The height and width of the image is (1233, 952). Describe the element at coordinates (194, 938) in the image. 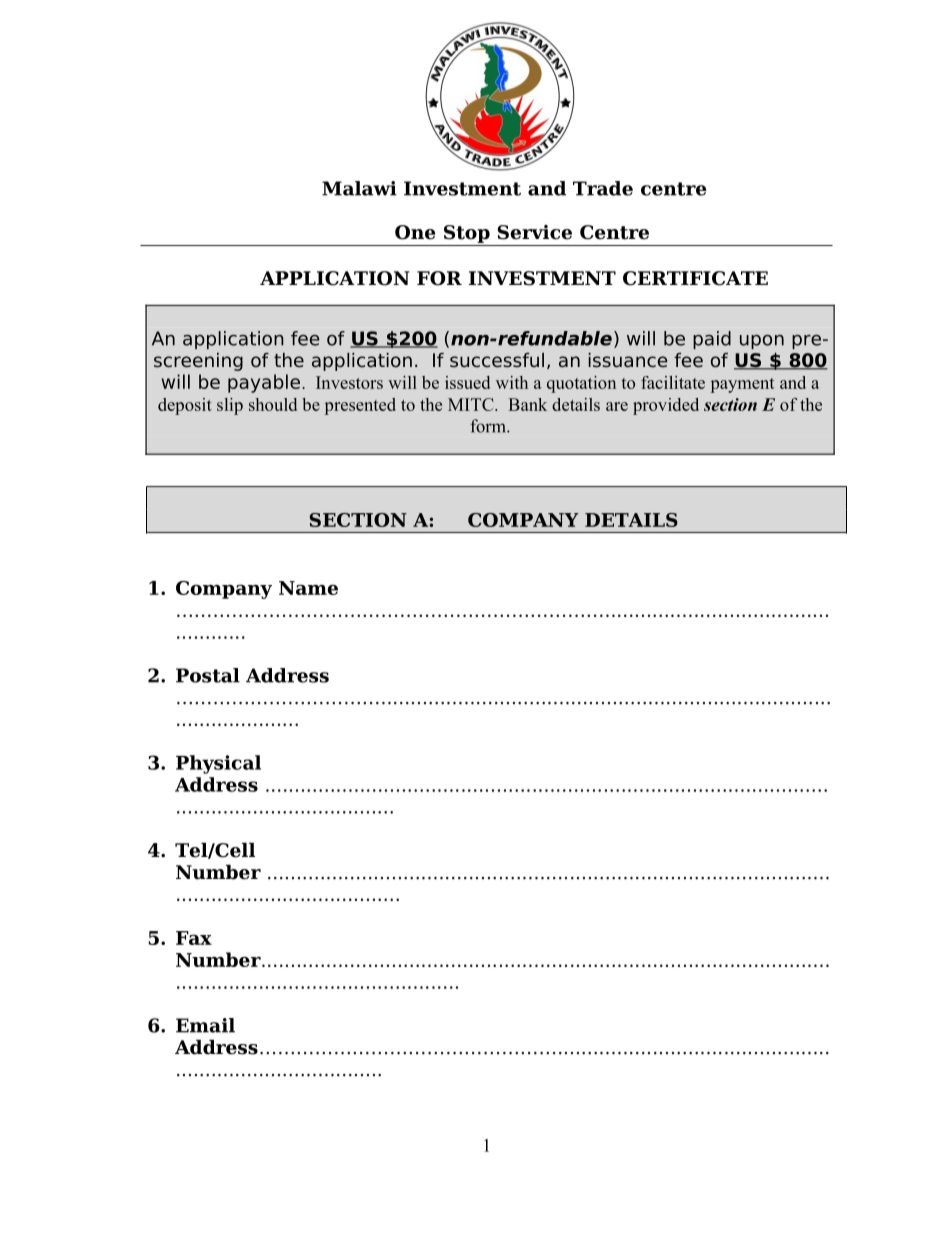

I see `Fax` at that location.
